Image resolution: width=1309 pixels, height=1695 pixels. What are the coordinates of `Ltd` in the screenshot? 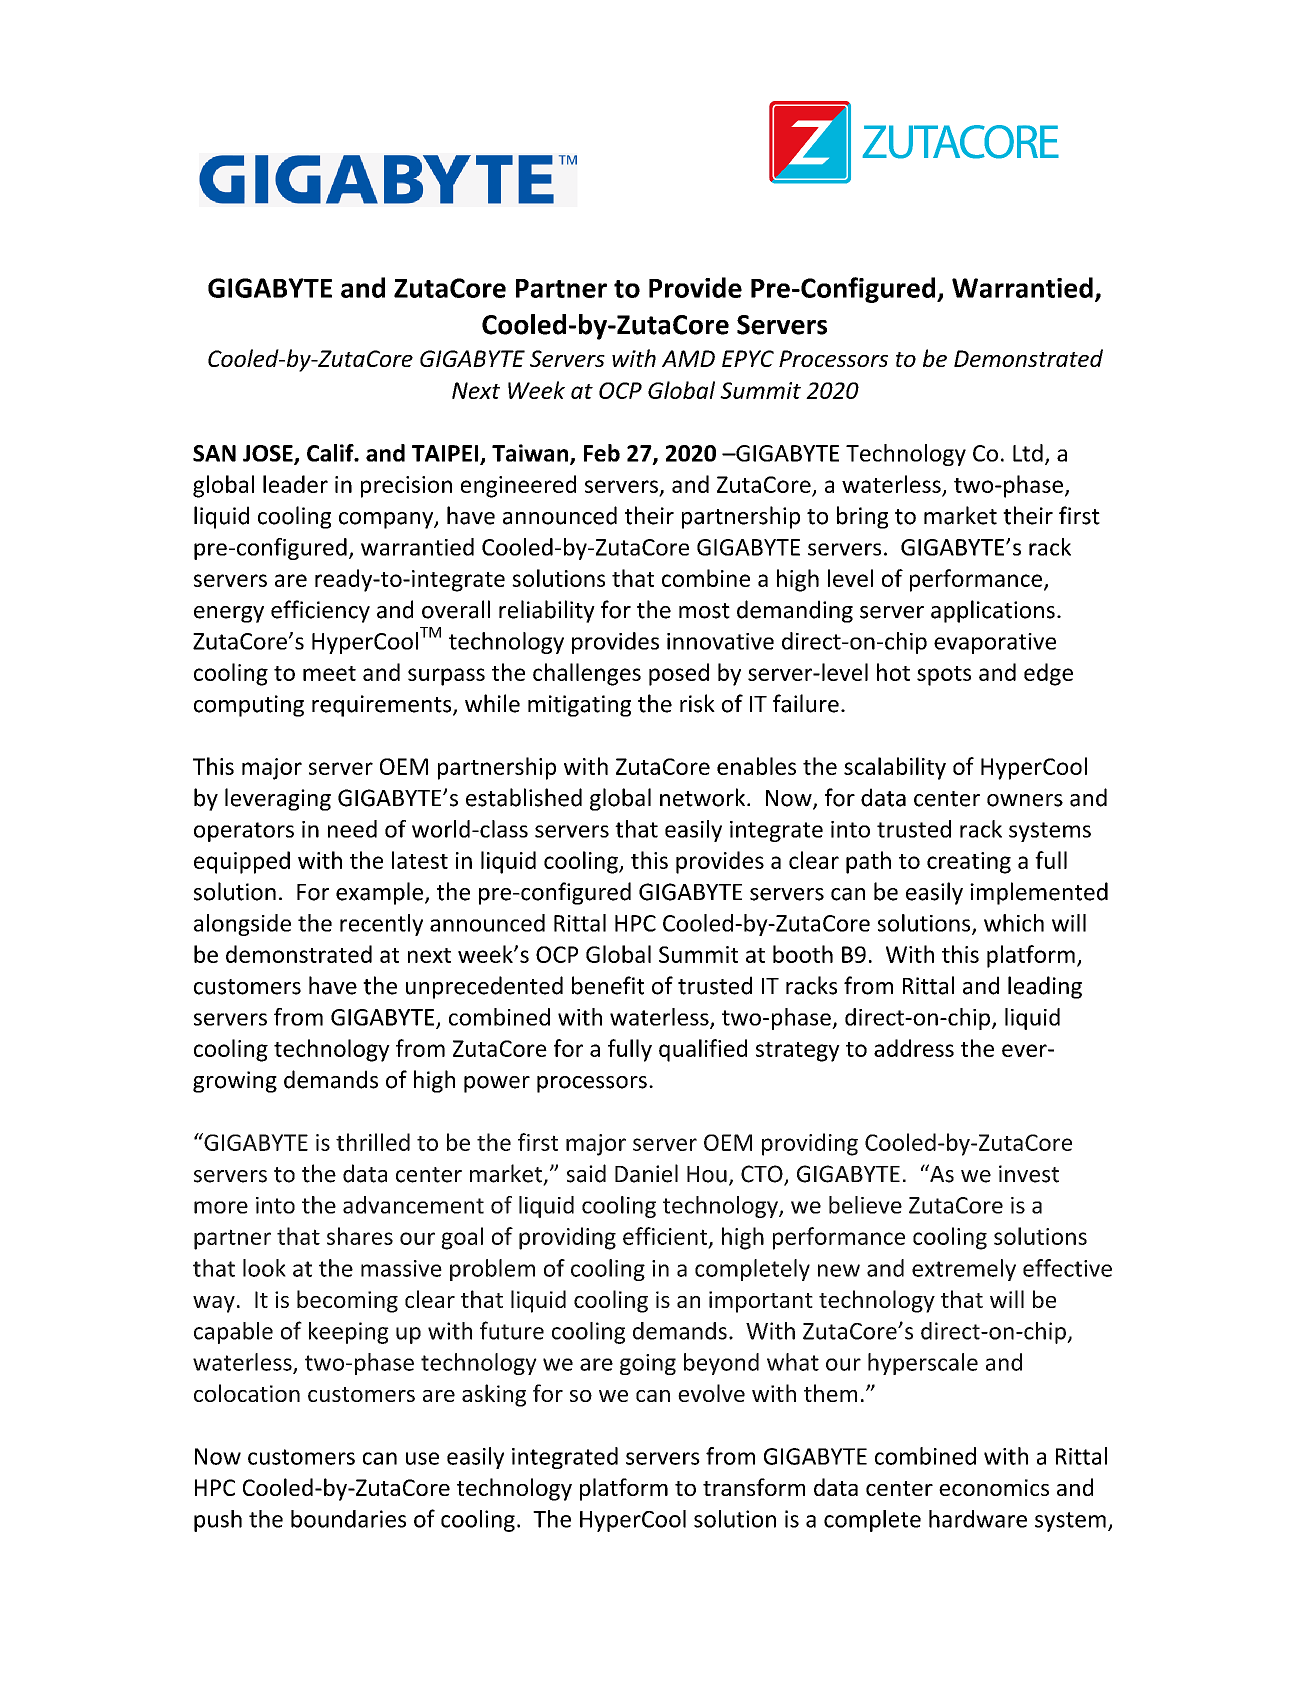 It's located at (1028, 453).
